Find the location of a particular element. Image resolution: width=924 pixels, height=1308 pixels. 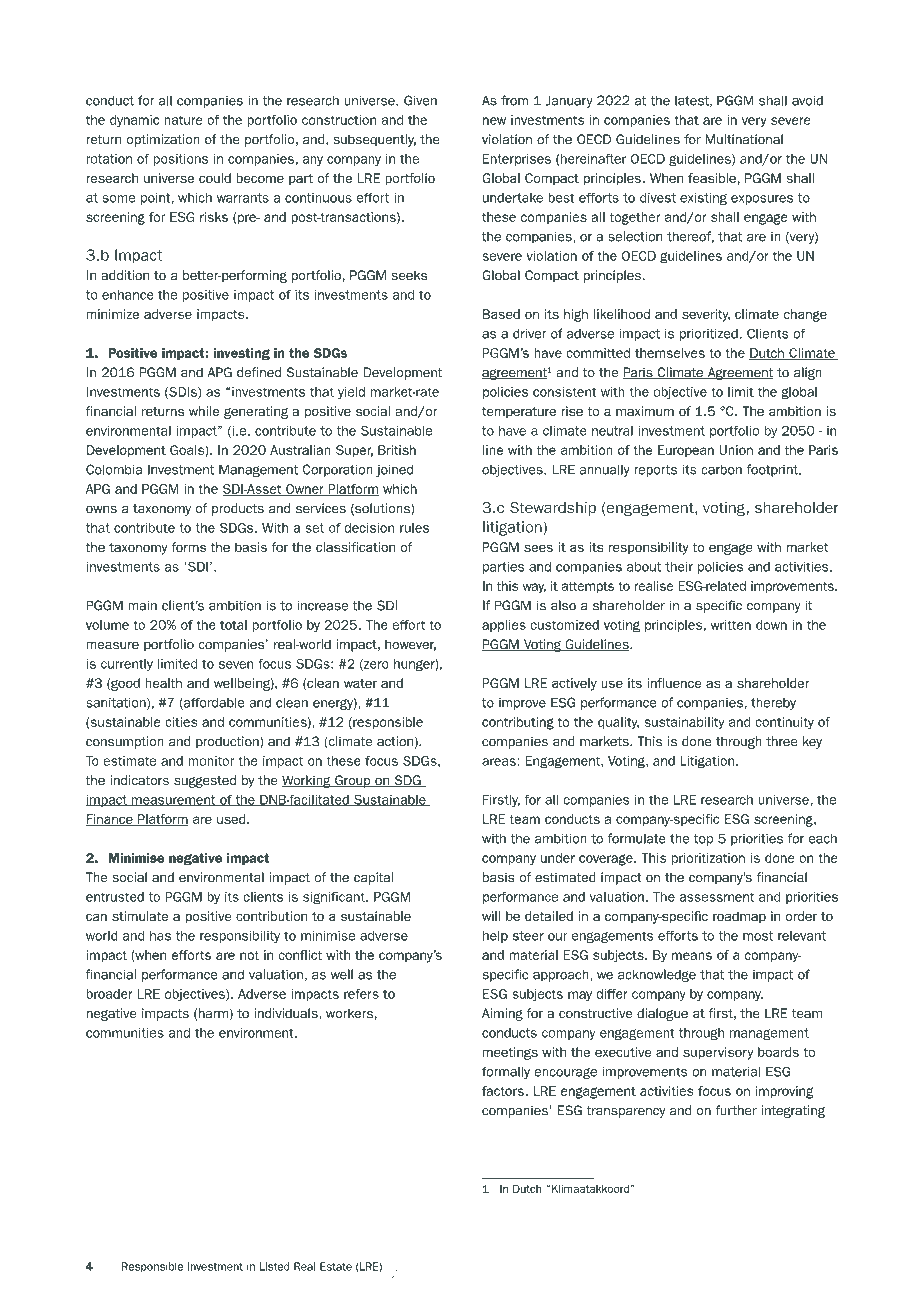

boards is located at coordinates (778, 1052).
